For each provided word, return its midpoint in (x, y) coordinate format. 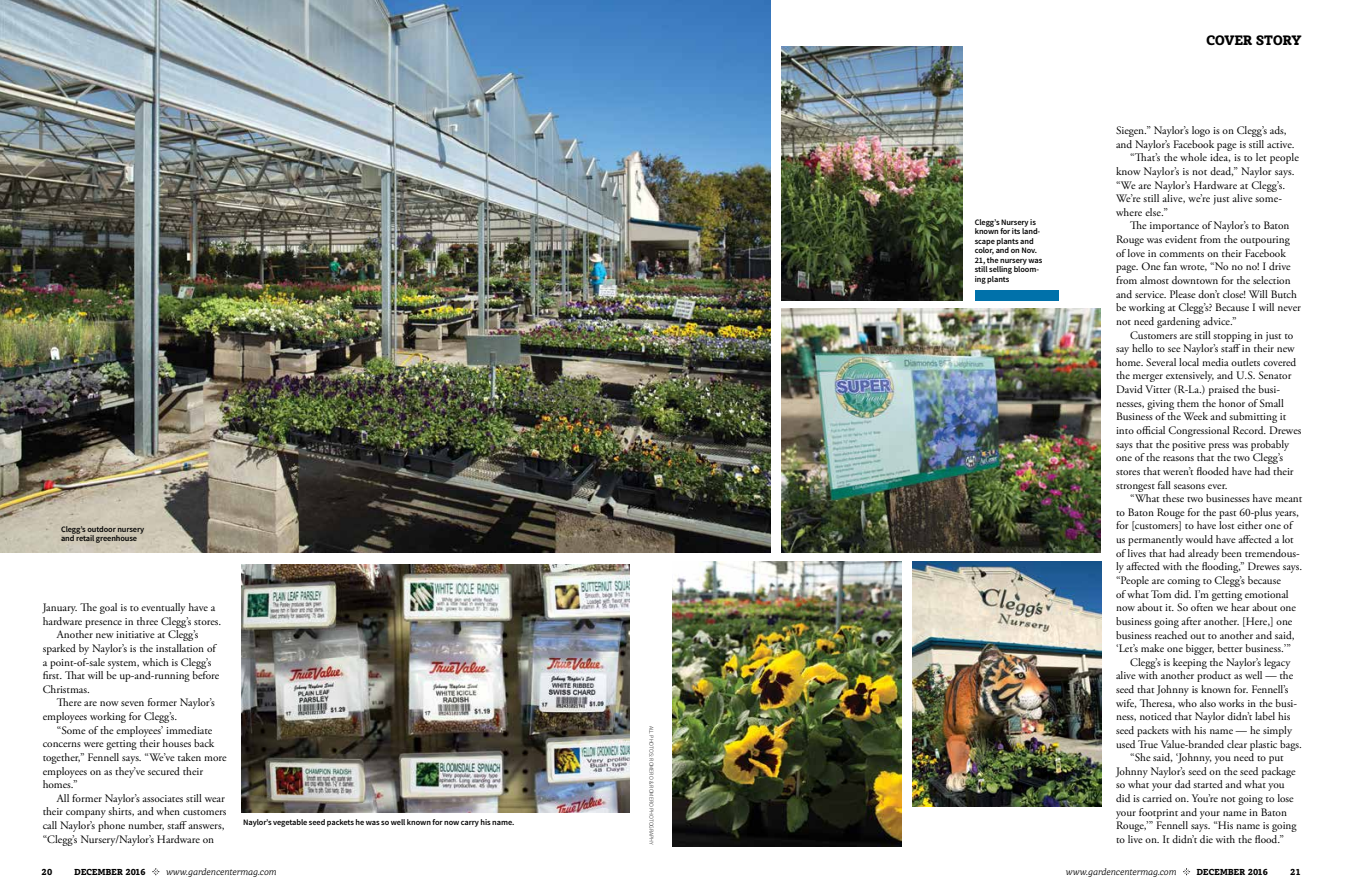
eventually (163, 608)
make (1152, 648)
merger (1148, 378)
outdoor (101, 529)
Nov (1029, 250)
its (1016, 231)
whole (1193, 157)
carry (470, 824)
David (1130, 389)
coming (1183, 582)
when (168, 811)
